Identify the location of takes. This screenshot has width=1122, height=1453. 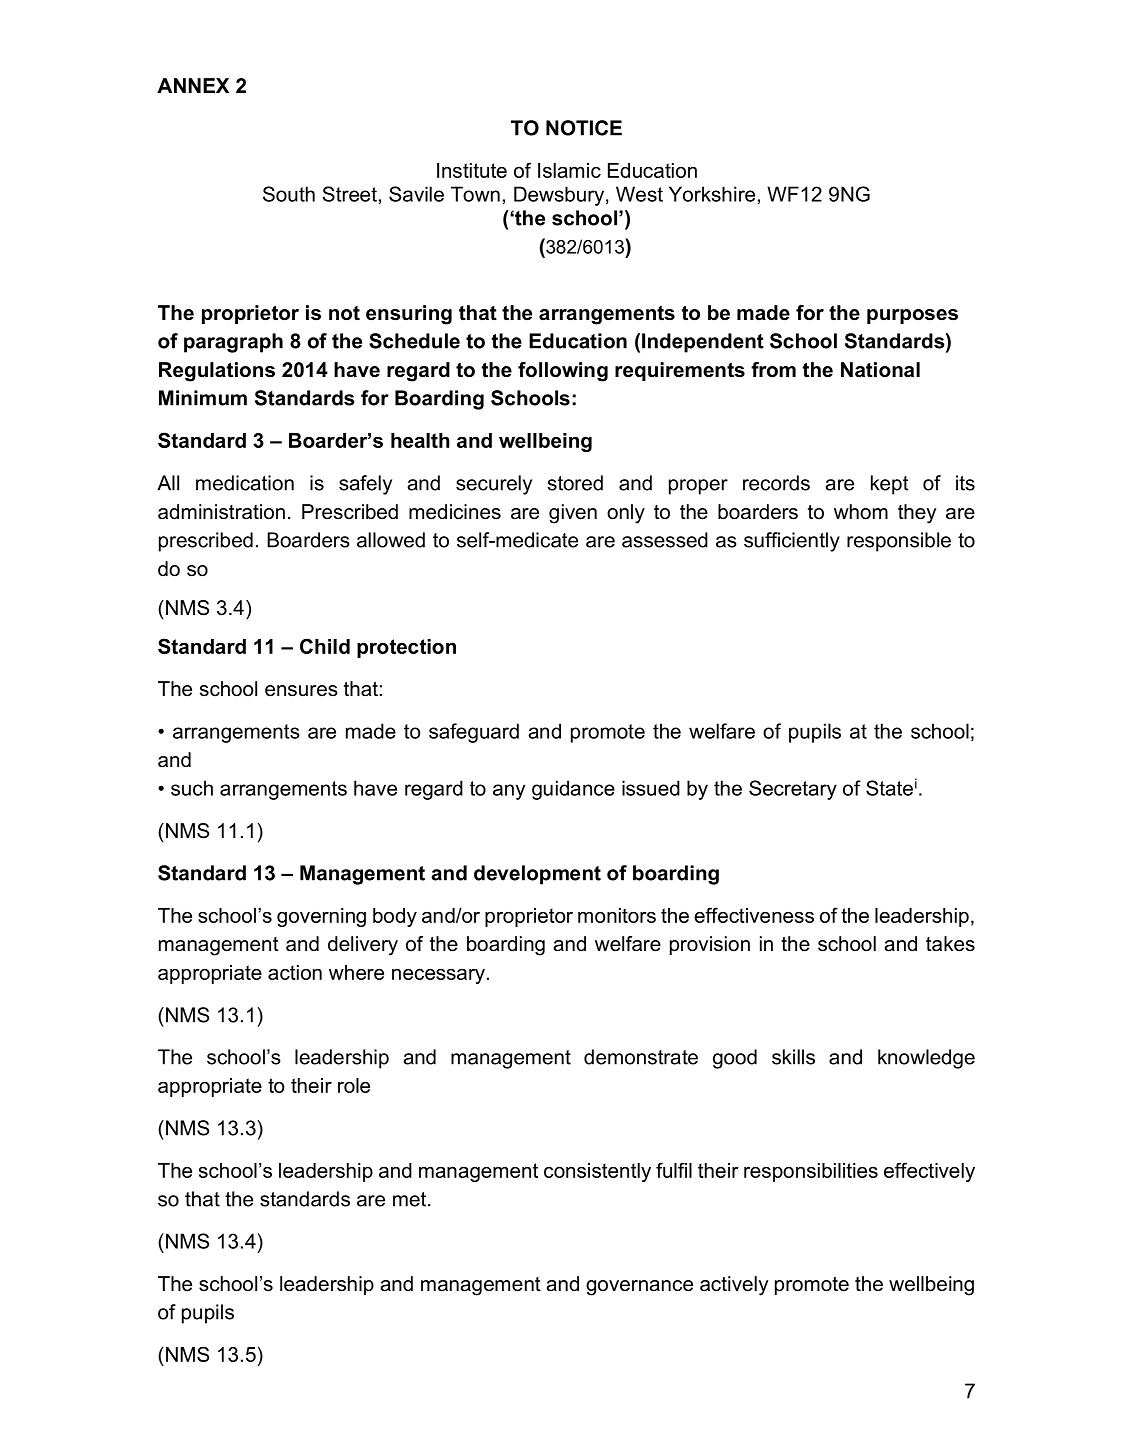
(950, 944).
